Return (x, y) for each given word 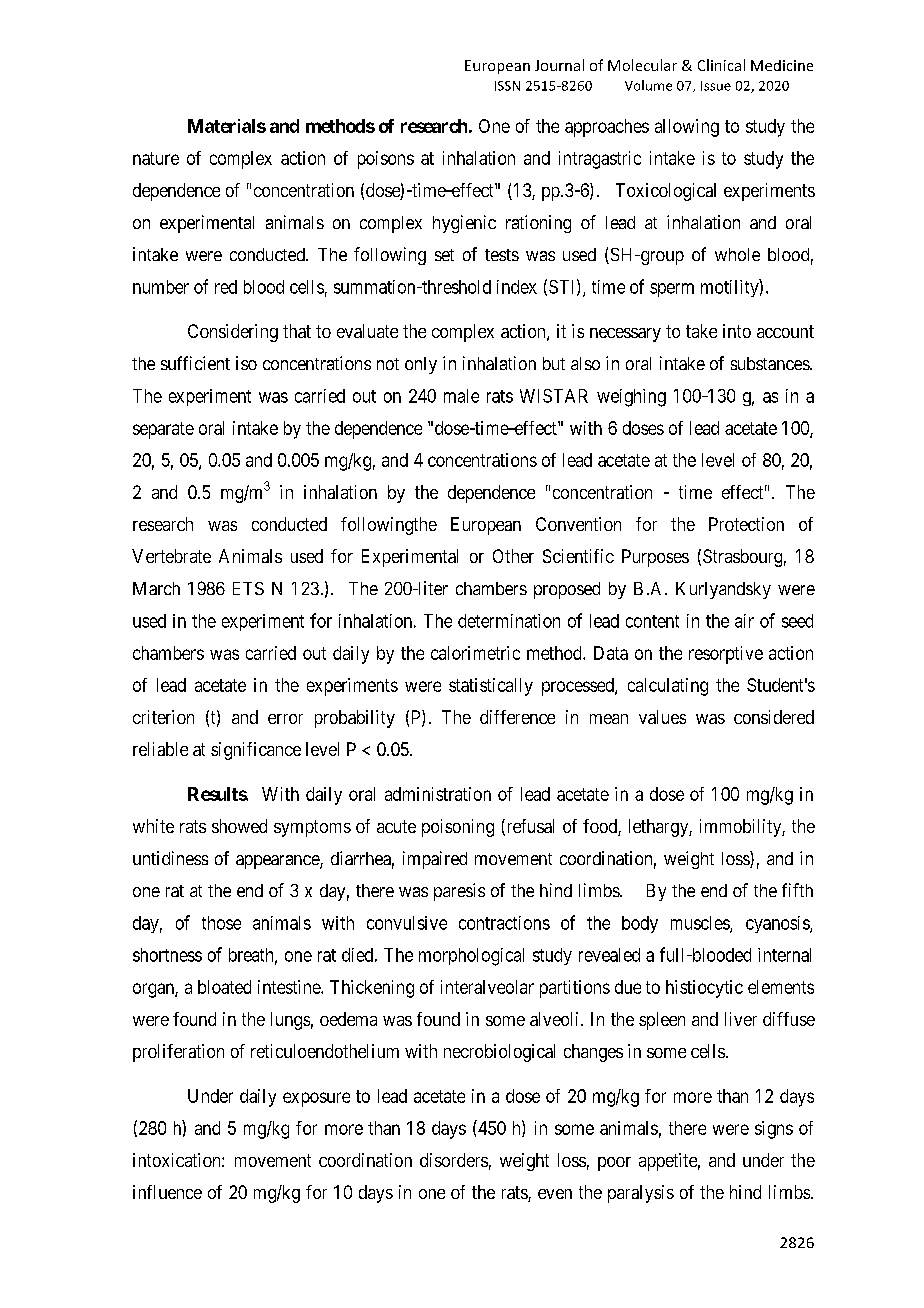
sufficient (195, 363)
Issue (716, 86)
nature (156, 158)
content (652, 621)
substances (771, 363)
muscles (701, 924)
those (221, 923)
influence (167, 1192)
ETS (248, 588)
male (461, 396)
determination (509, 621)
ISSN (507, 86)
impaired (435, 860)
